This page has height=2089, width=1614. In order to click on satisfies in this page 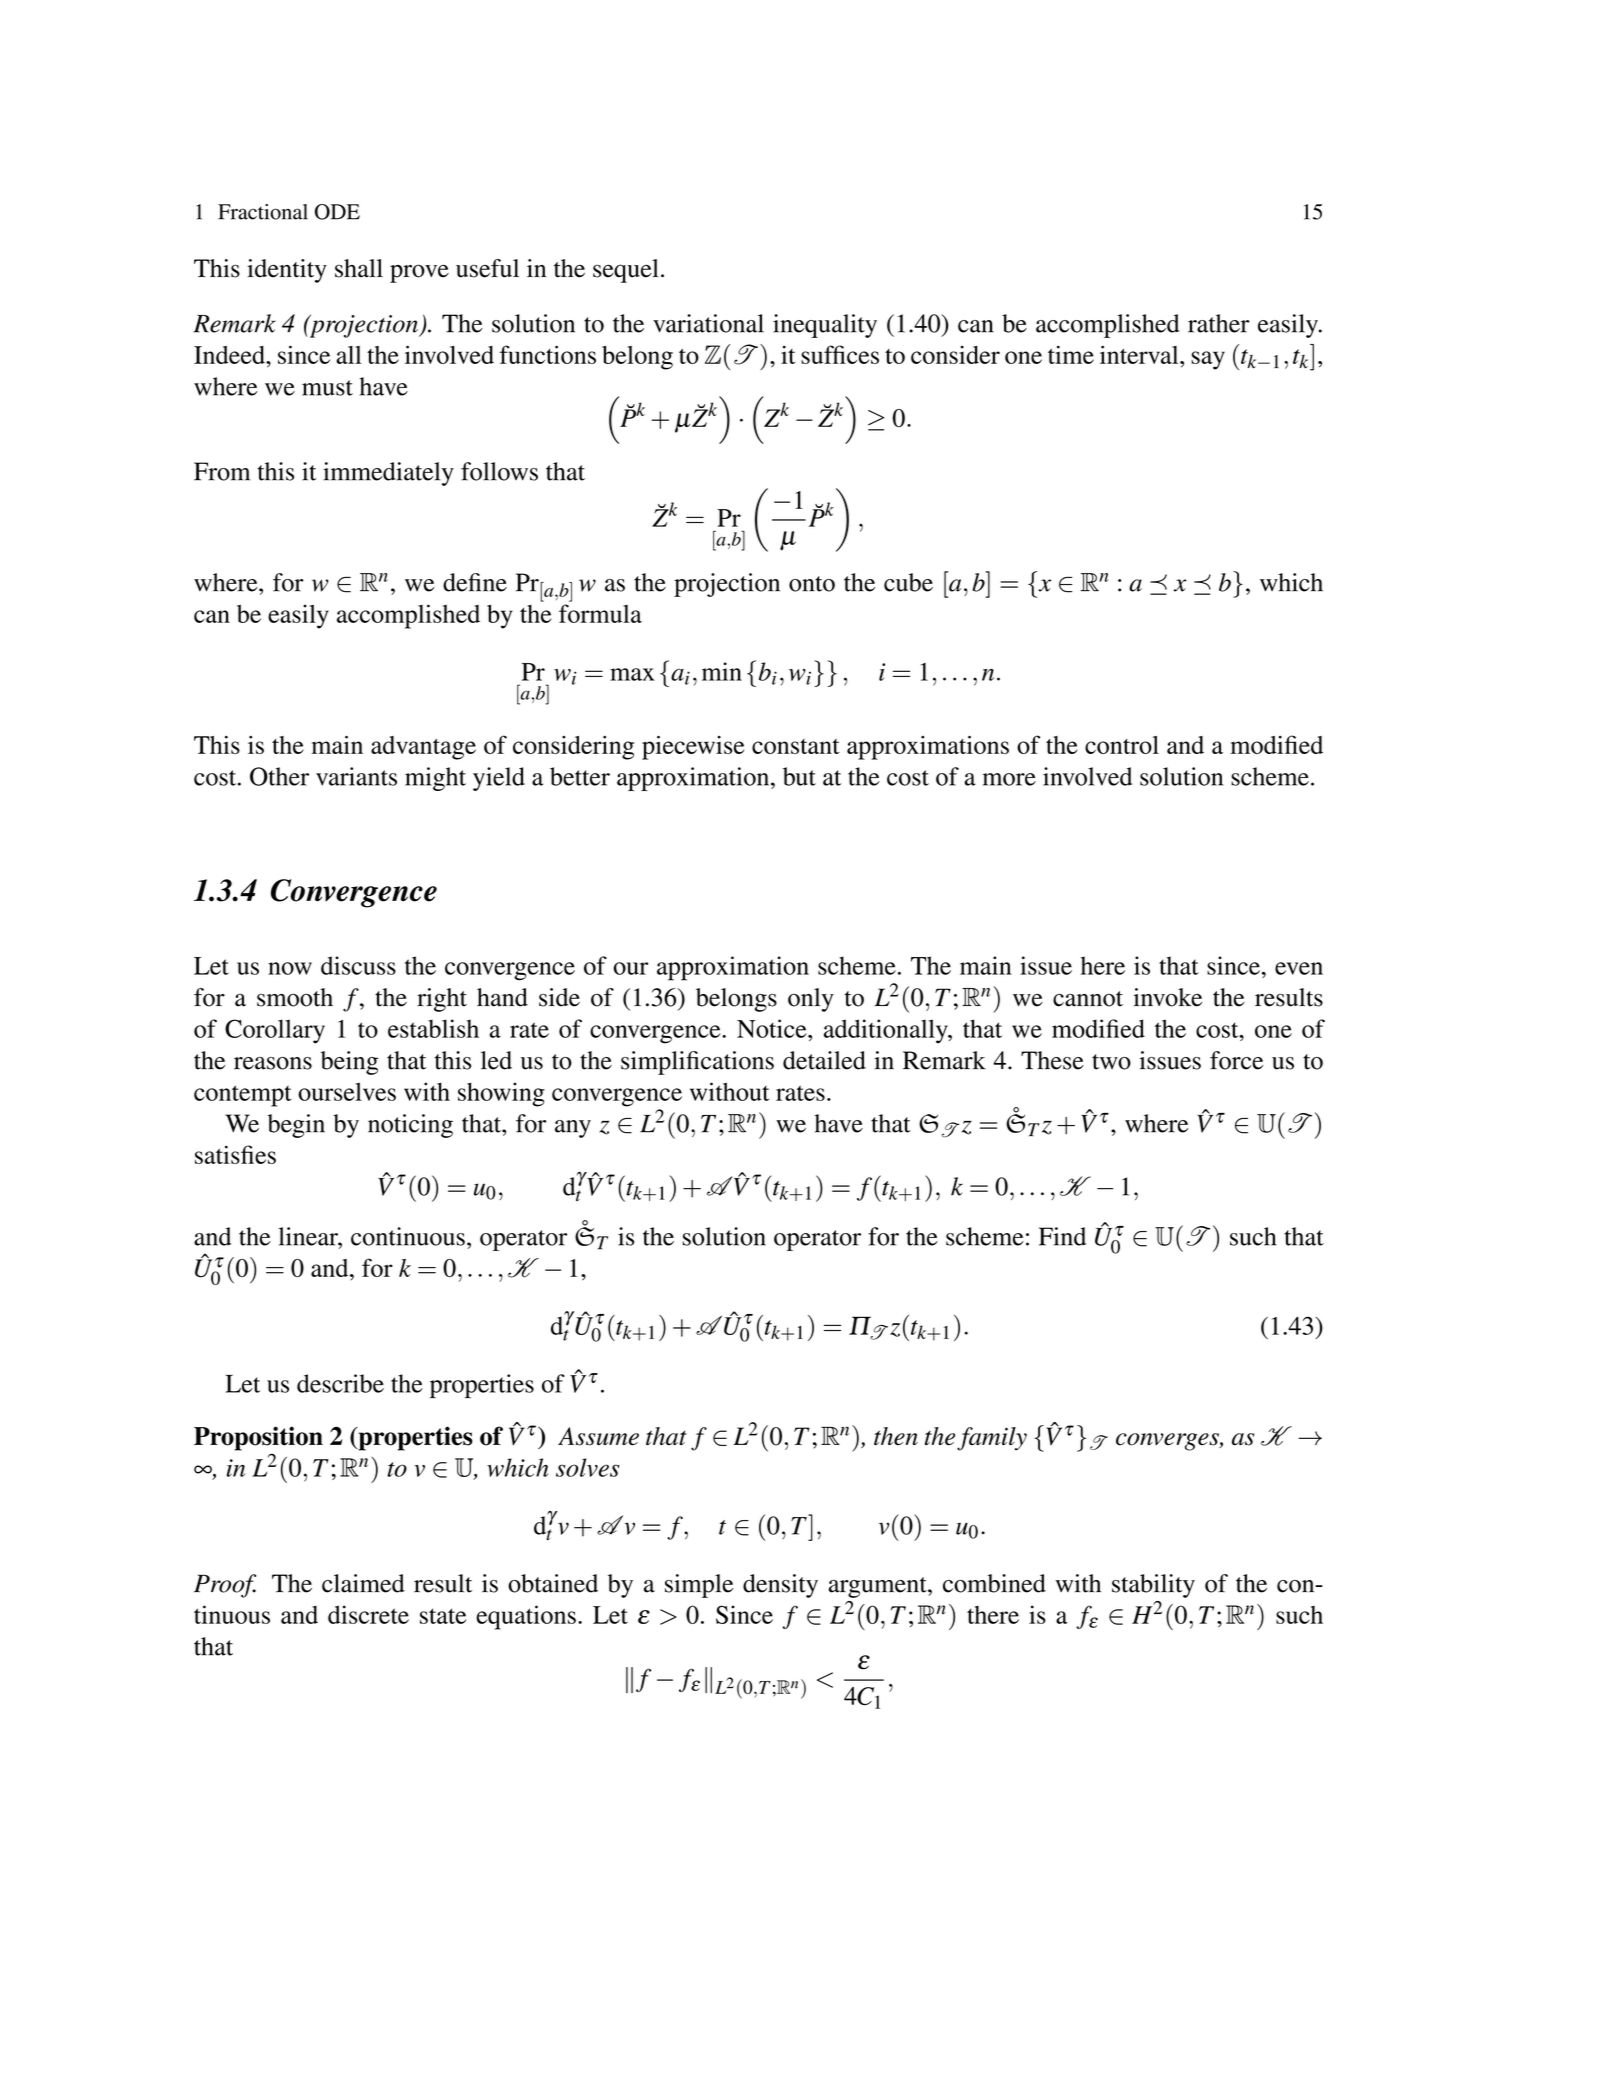, I will do `click(235, 1154)`.
